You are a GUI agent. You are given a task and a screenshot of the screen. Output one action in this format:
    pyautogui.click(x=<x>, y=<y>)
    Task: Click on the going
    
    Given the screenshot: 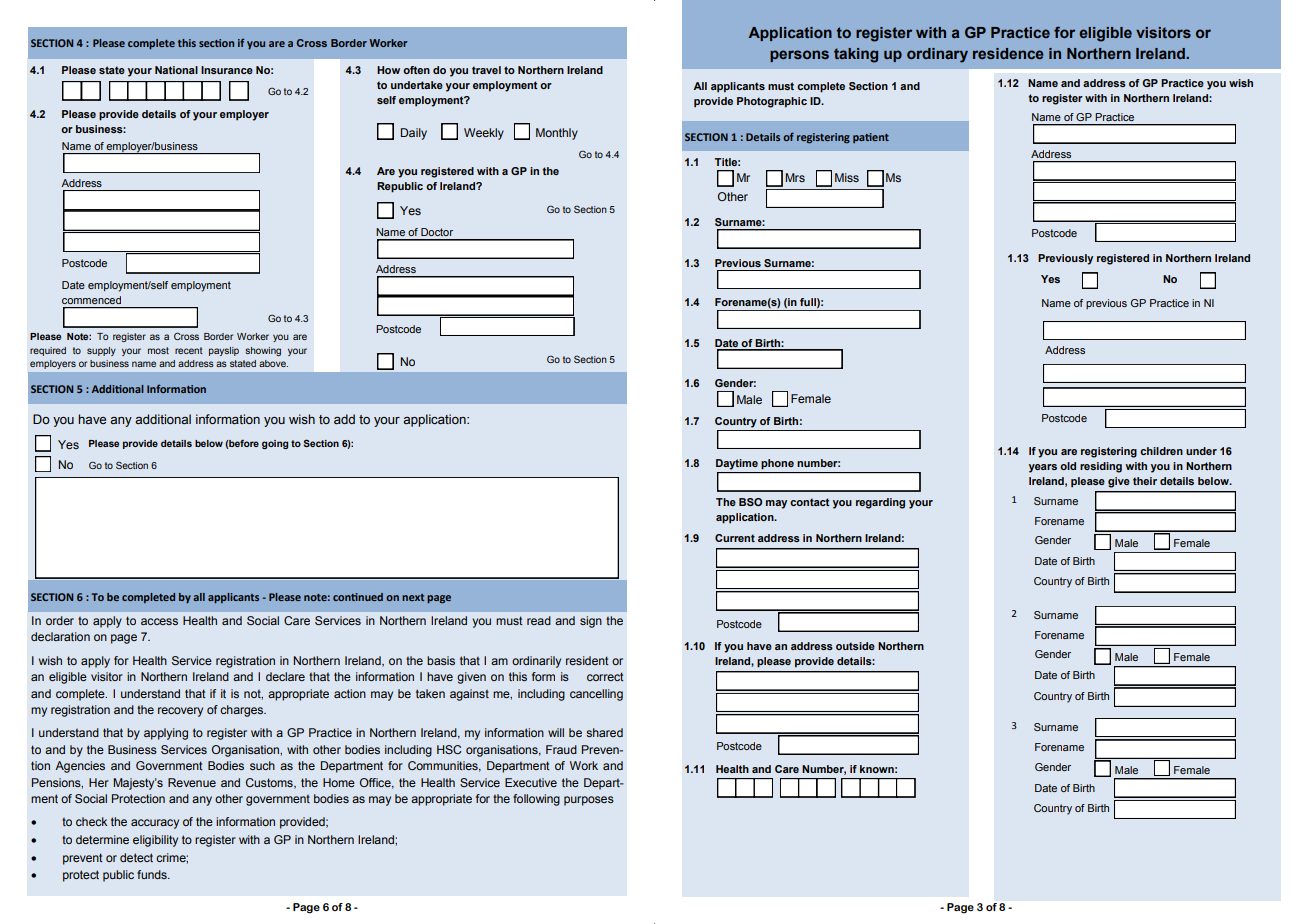 What is the action you would take?
    pyautogui.click(x=275, y=444)
